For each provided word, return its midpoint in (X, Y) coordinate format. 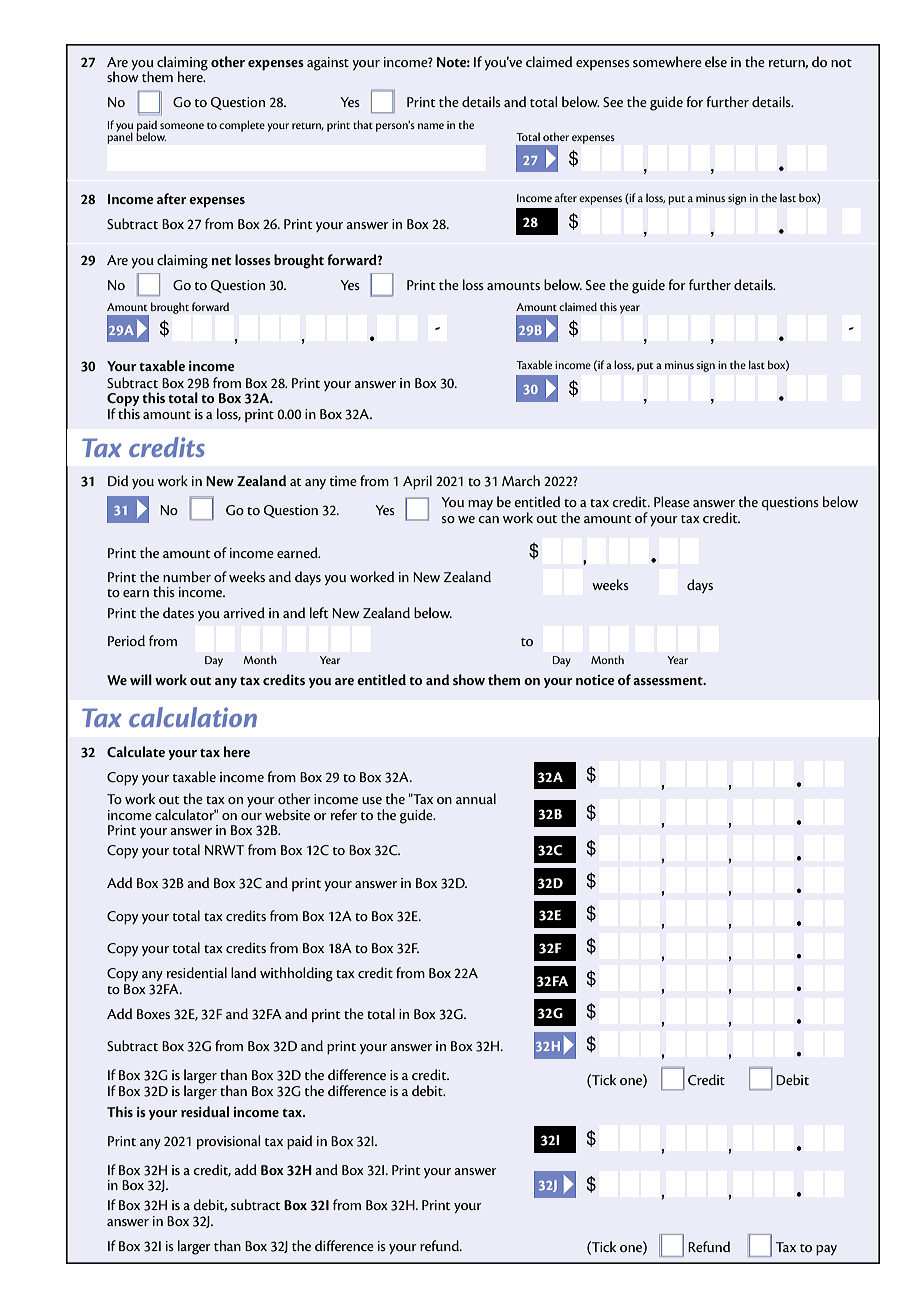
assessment (669, 681)
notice (595, 680)
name (431, 126)
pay (826, 1250)
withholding (296, 974)
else (716, 61)
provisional (229, 1142)
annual (476, 798)
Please (672, 501)
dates (178, 612)
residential (197, 972)
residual (205, 1111)
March (521, 480)
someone (182, 126)
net (222, 261)
